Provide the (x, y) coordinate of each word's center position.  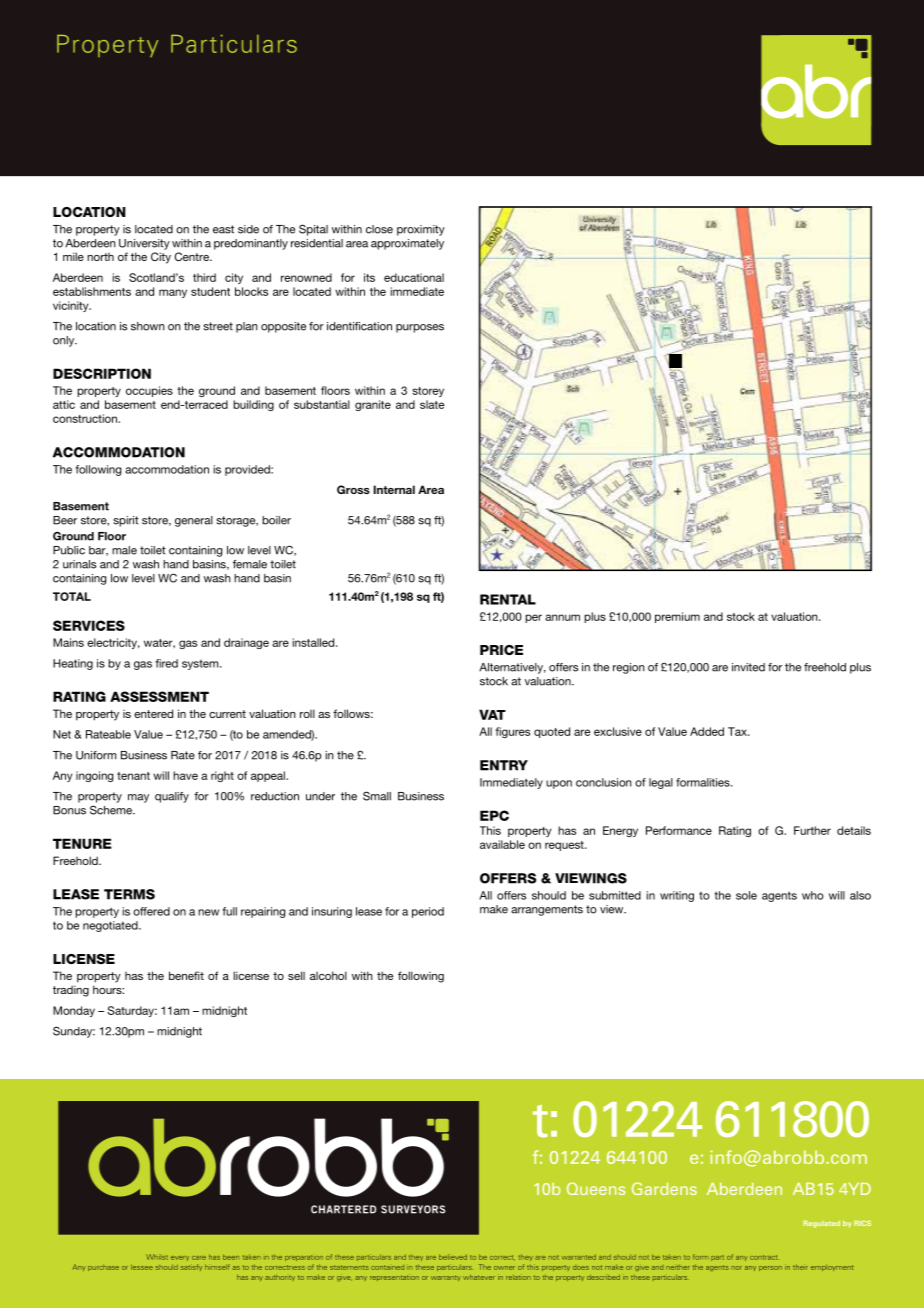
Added (707, 731)
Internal (394, 489)
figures (512, 732)
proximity (421, 230)
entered (153, 713)
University (144, 244)
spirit (126, 521)
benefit (186, 975)
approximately (407, 244)
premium (677, 617)
